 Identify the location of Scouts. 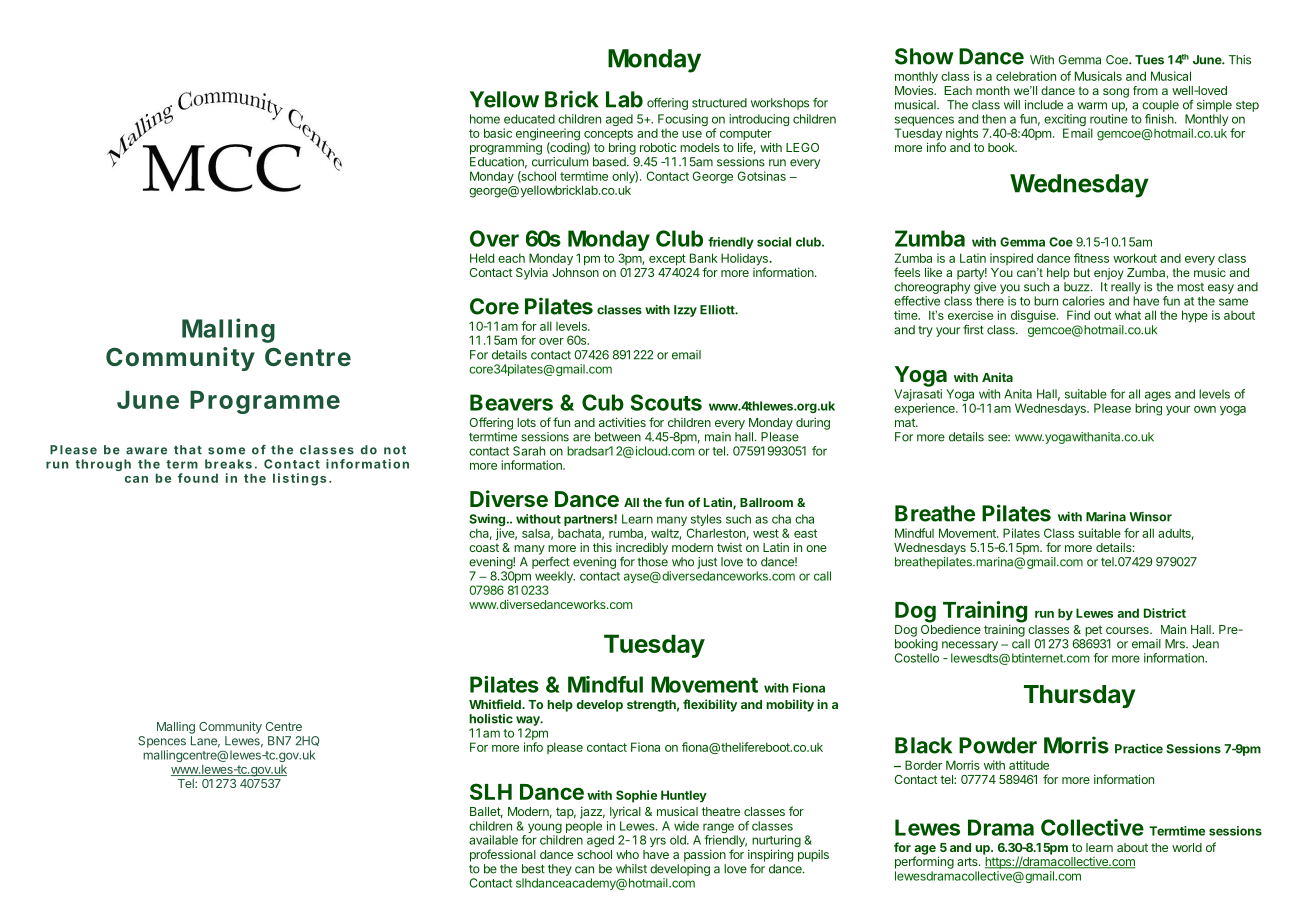
(666, 402).
